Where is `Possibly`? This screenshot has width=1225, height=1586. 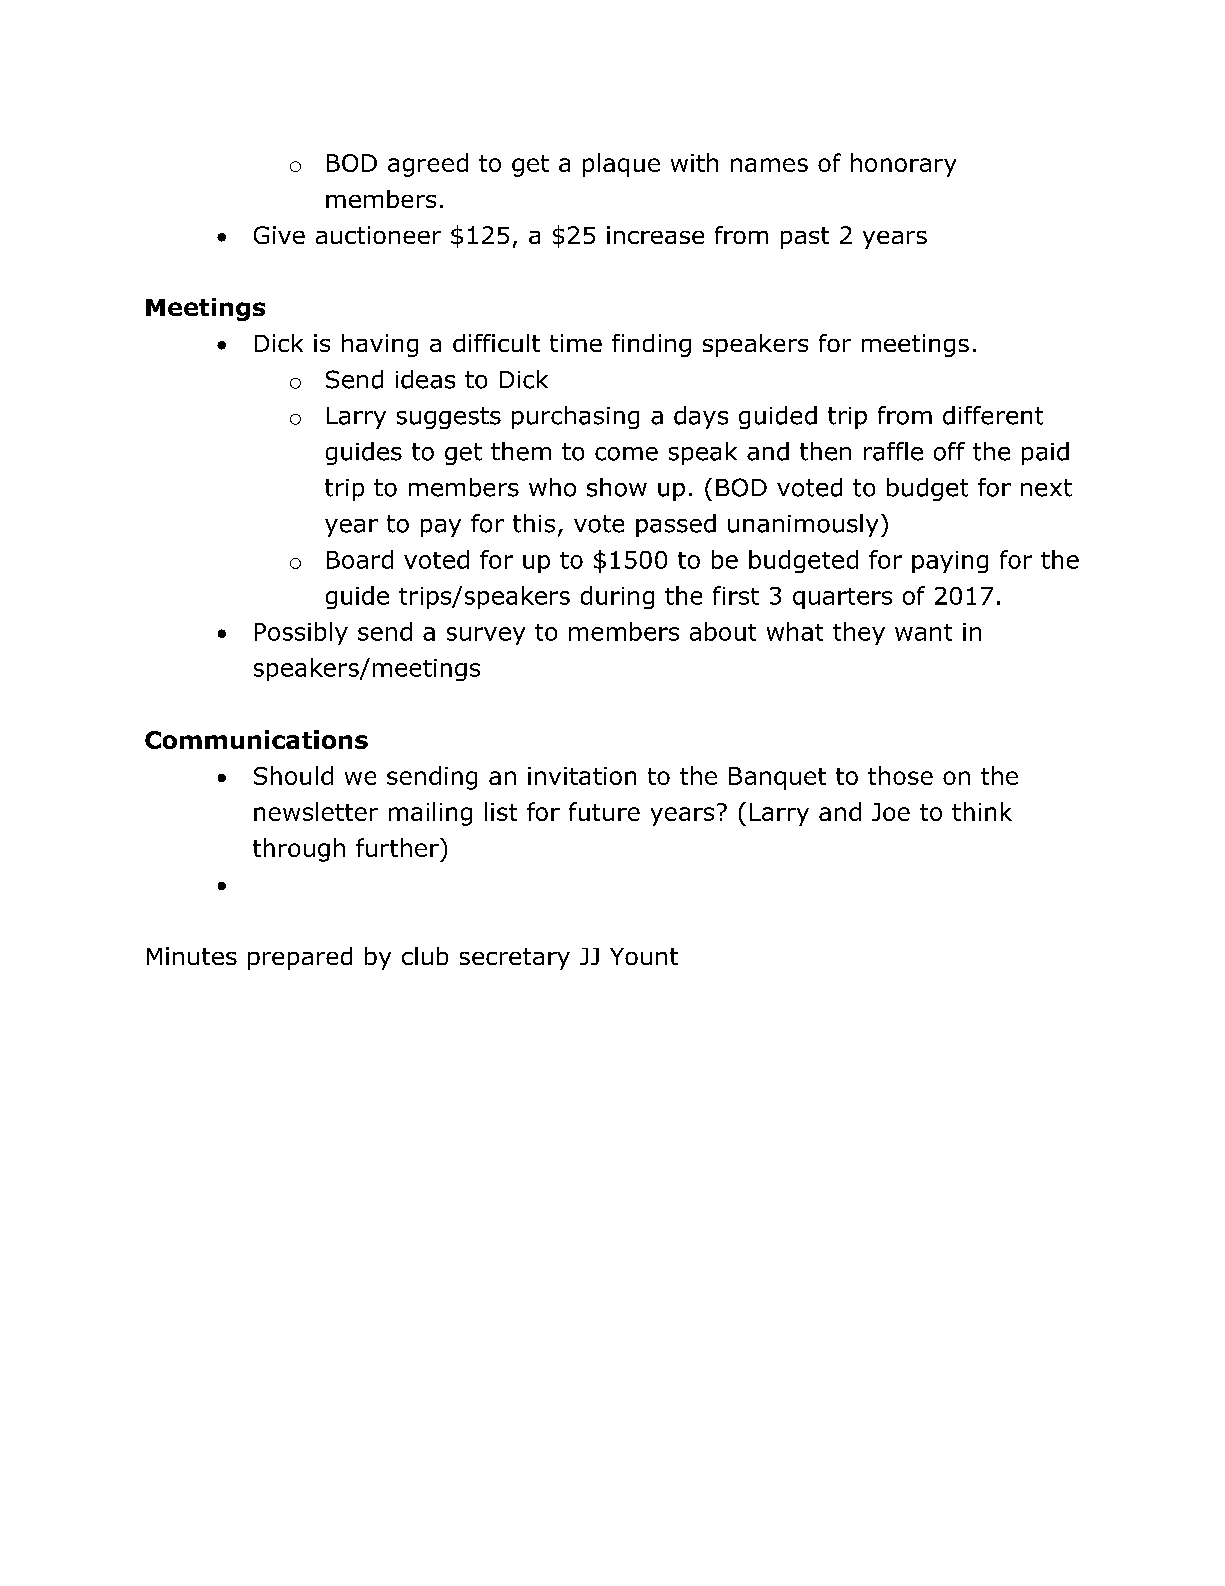
Possibly is located at coordinates (301, 633).
